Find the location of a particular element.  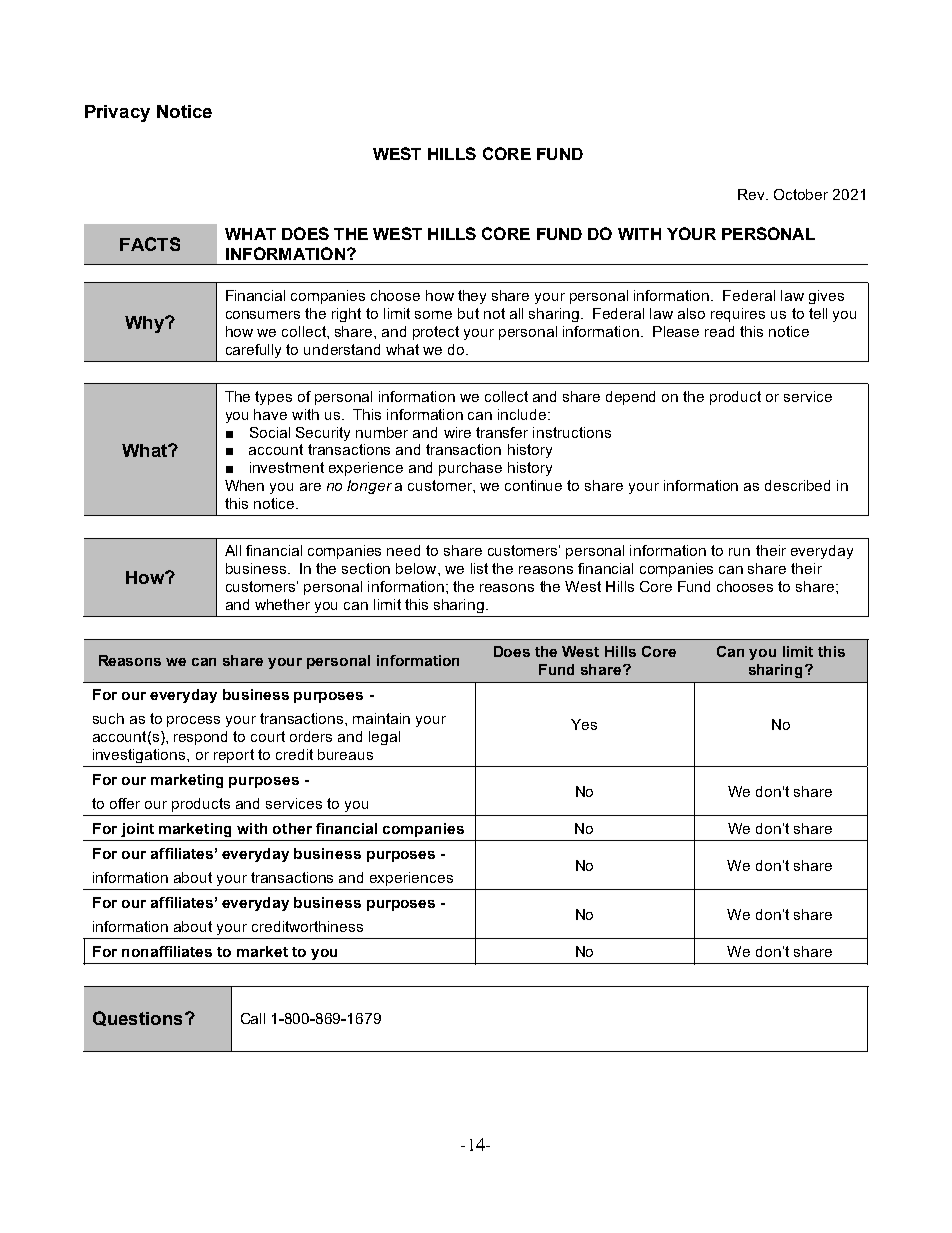

Yes is located at coordinates (584, 724).
